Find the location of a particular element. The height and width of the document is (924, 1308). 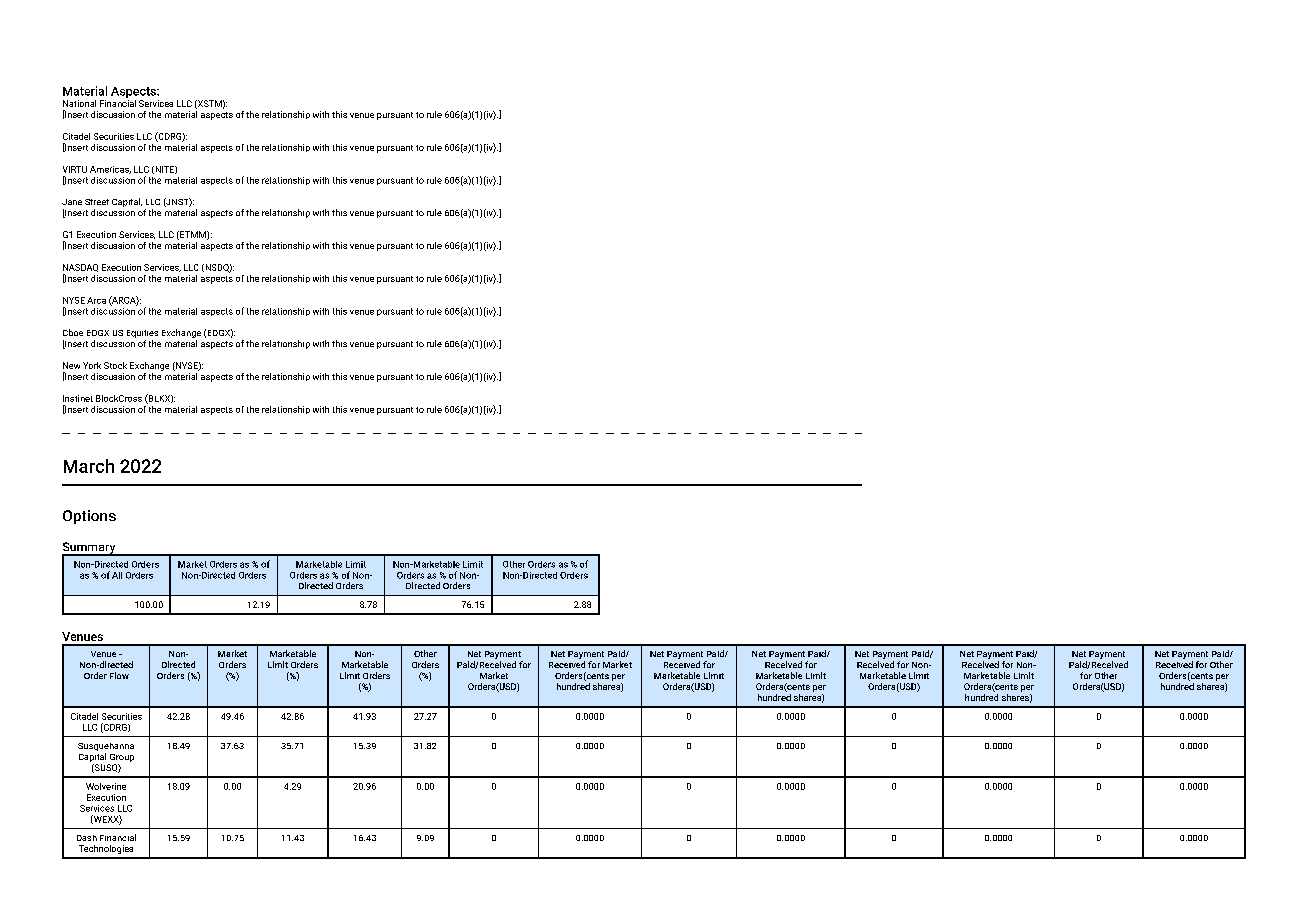

Technologies is located at coordinates (106, 849).
